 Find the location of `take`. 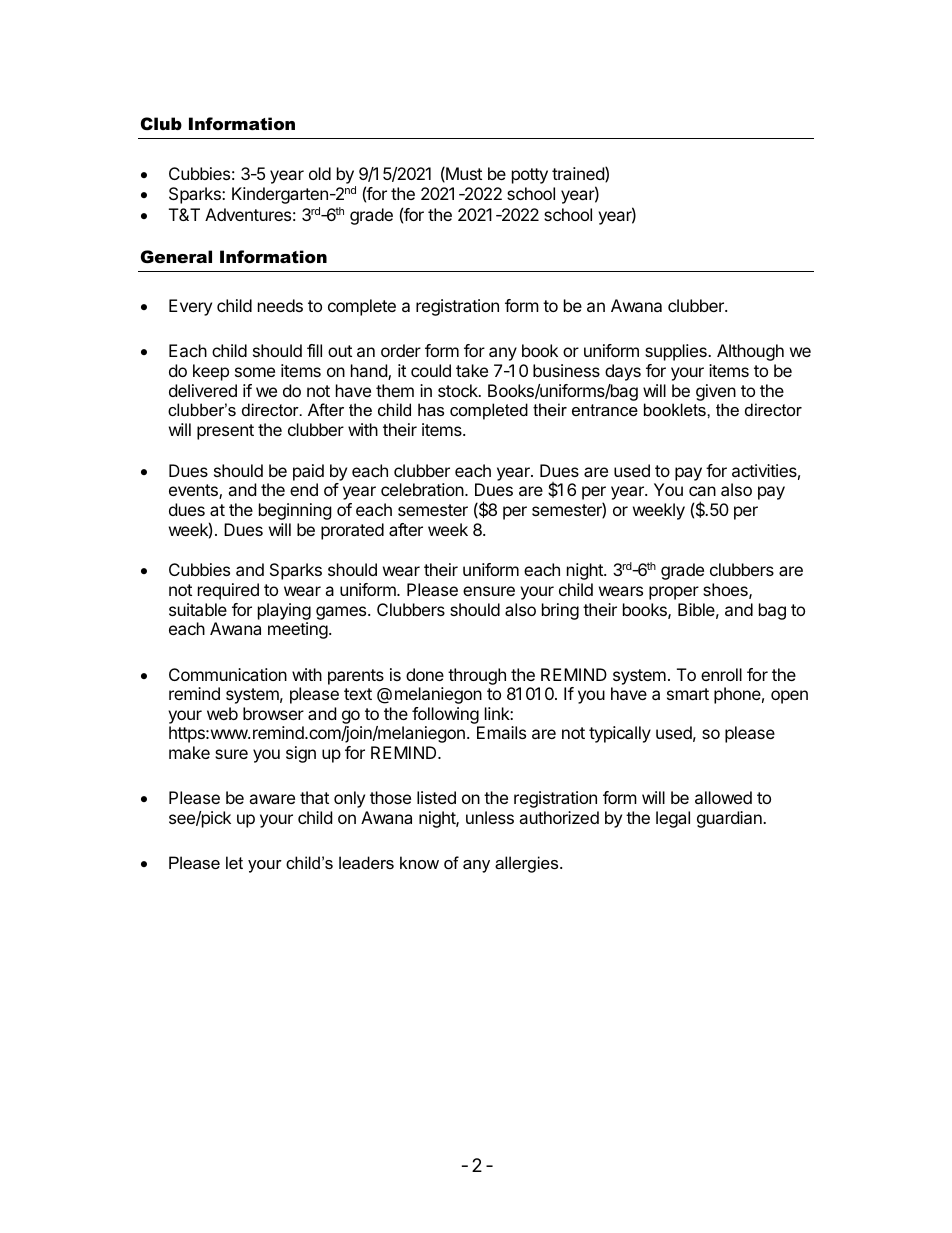

take is located at coordinates (472, 370).
